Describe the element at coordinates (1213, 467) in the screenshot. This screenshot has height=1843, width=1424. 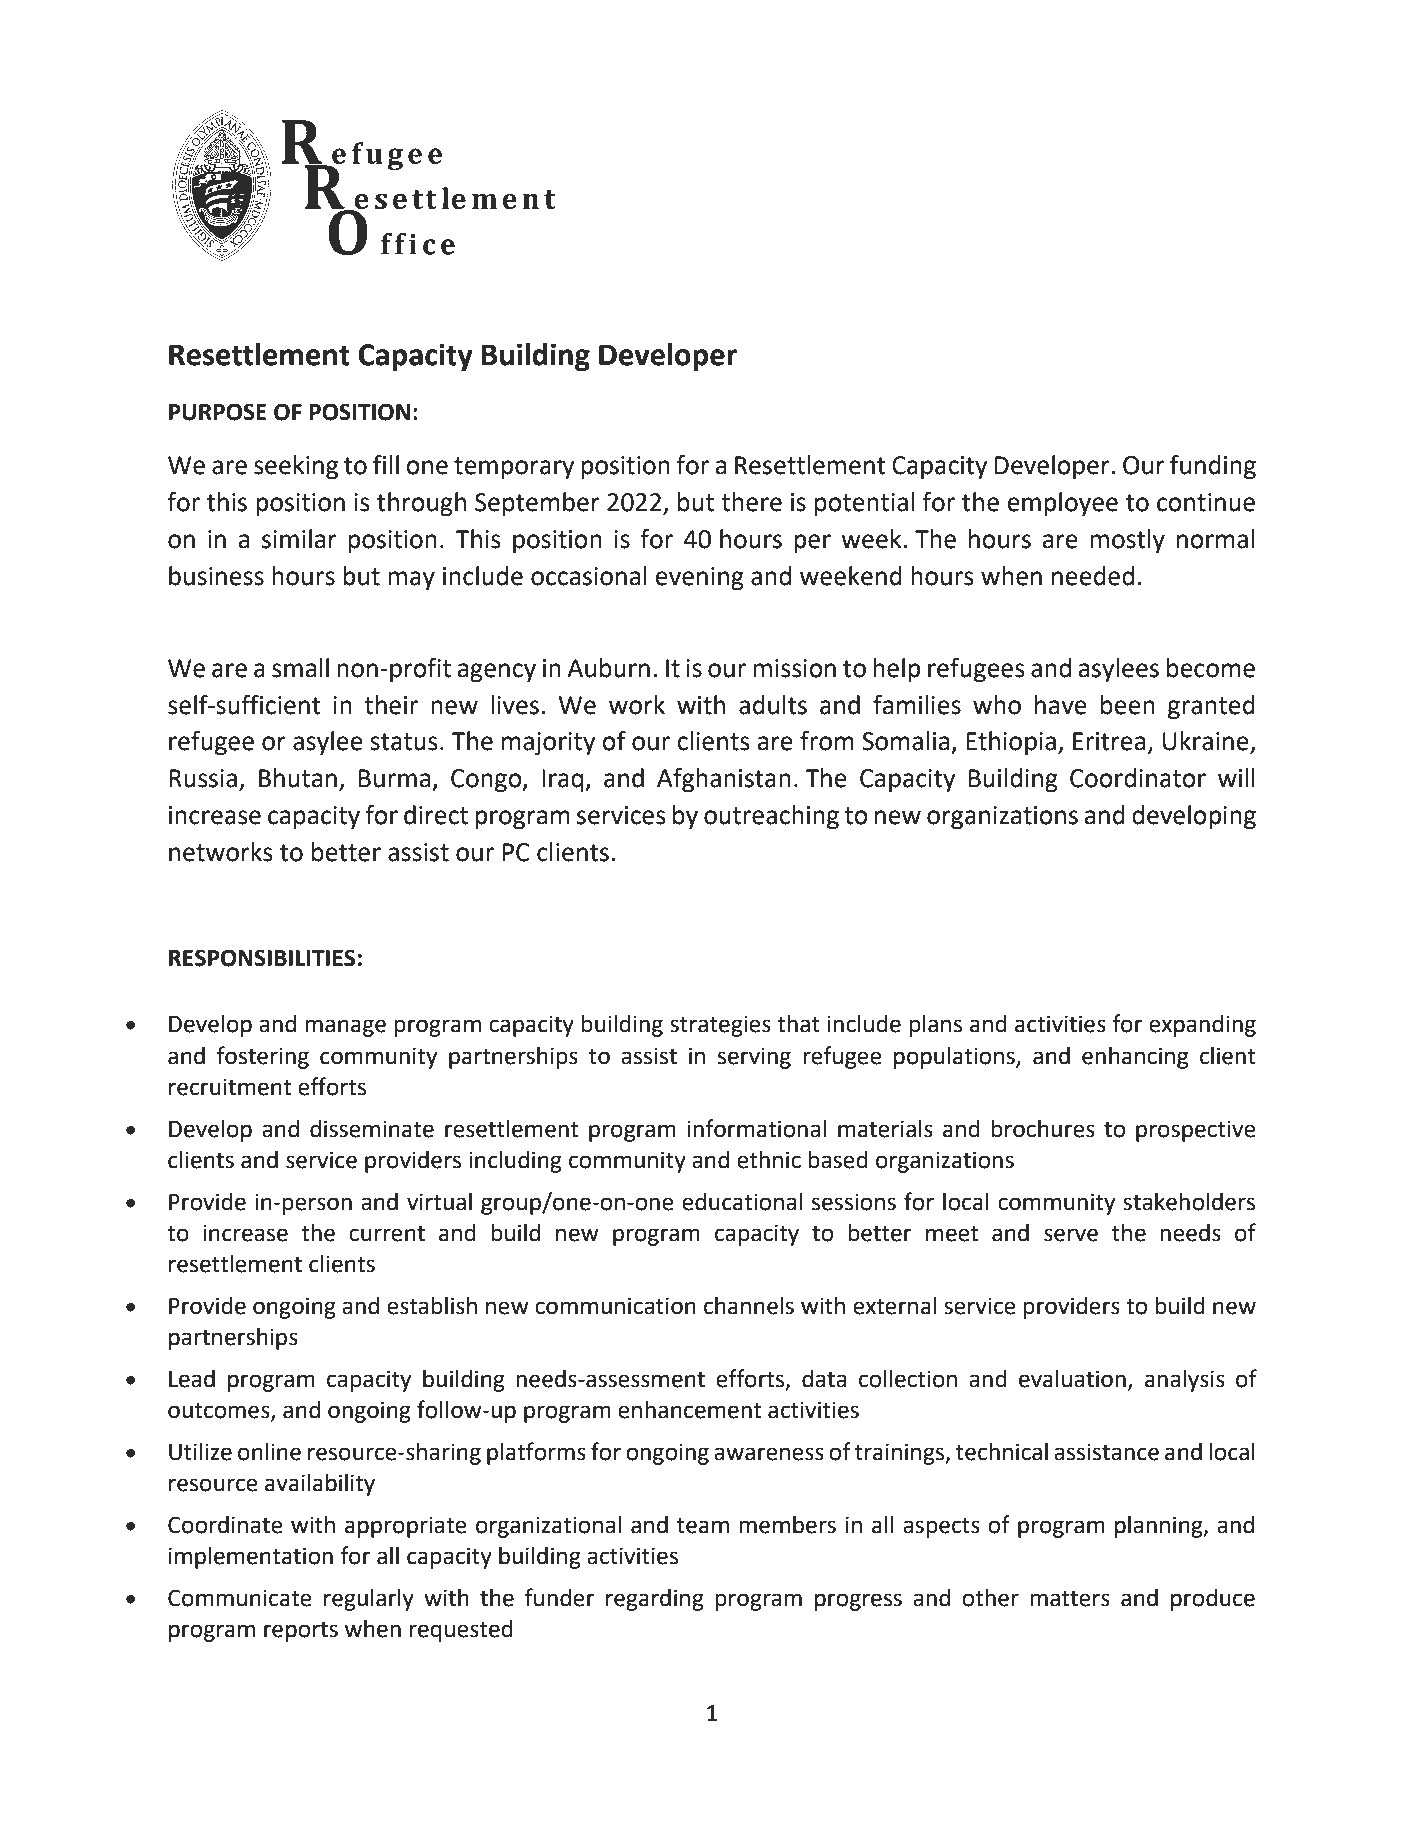
I see `funding` at that location.
